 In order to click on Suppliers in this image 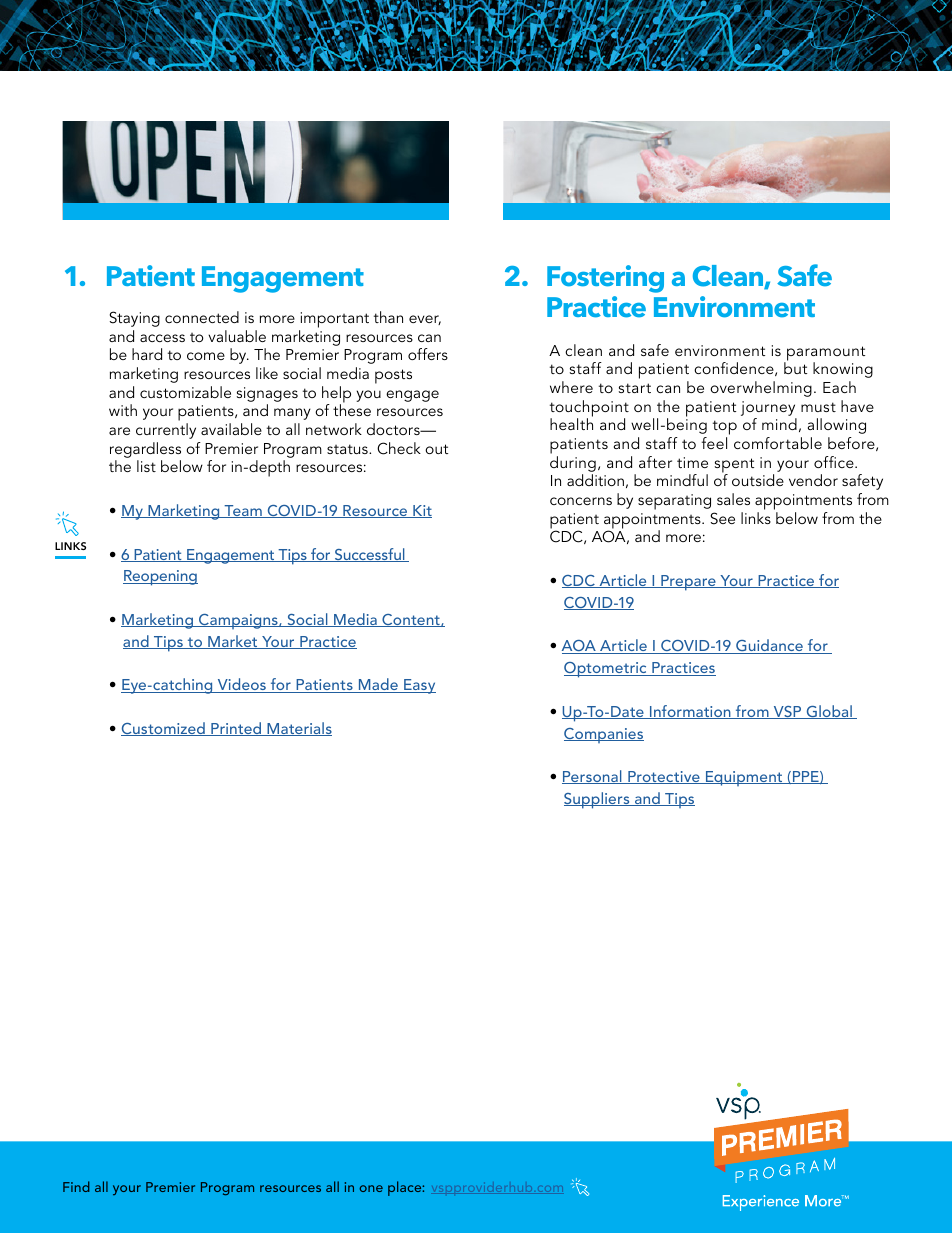, I will do `click(598, 800)`.
